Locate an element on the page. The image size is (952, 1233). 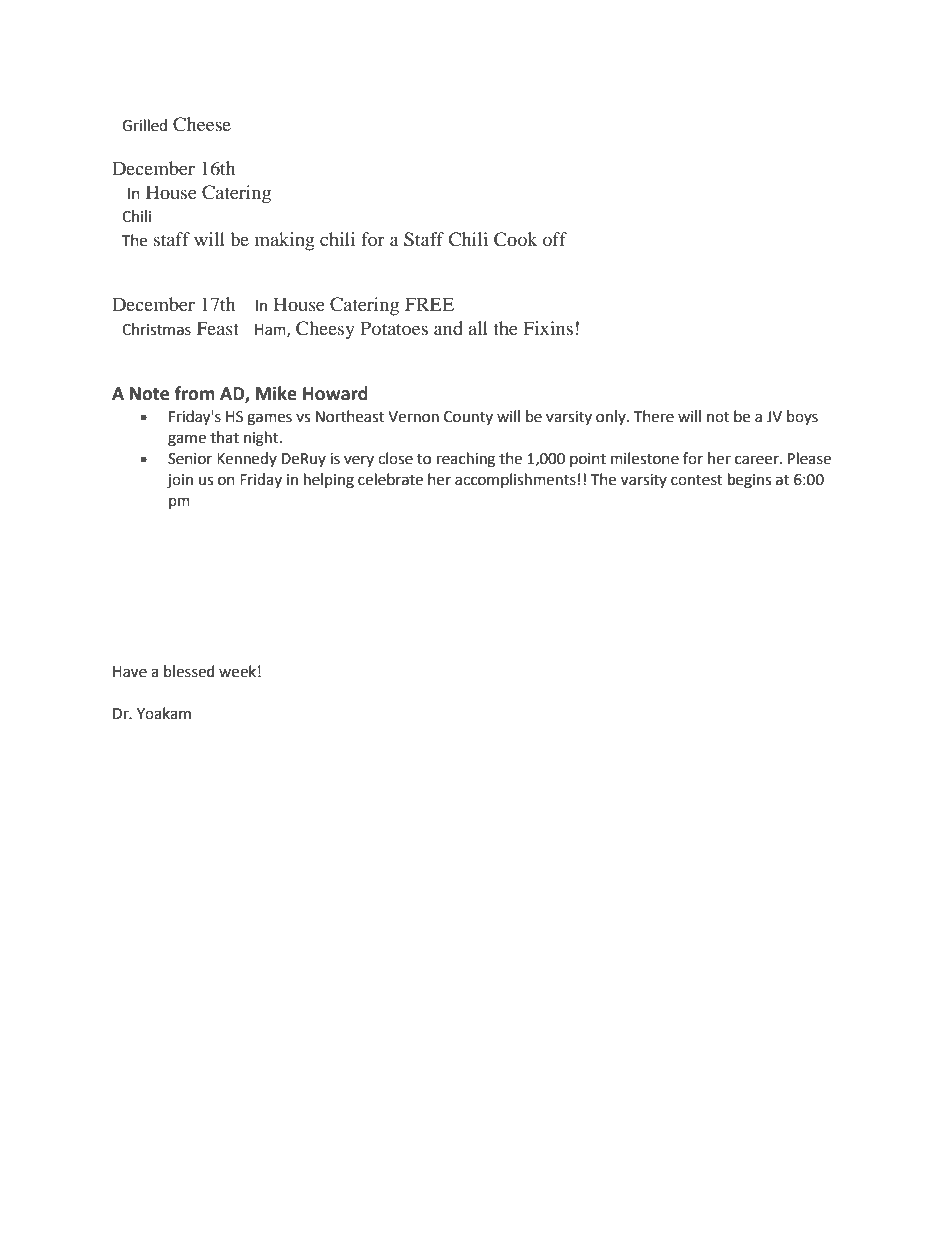
Have is located at coordinates (130, 672).
